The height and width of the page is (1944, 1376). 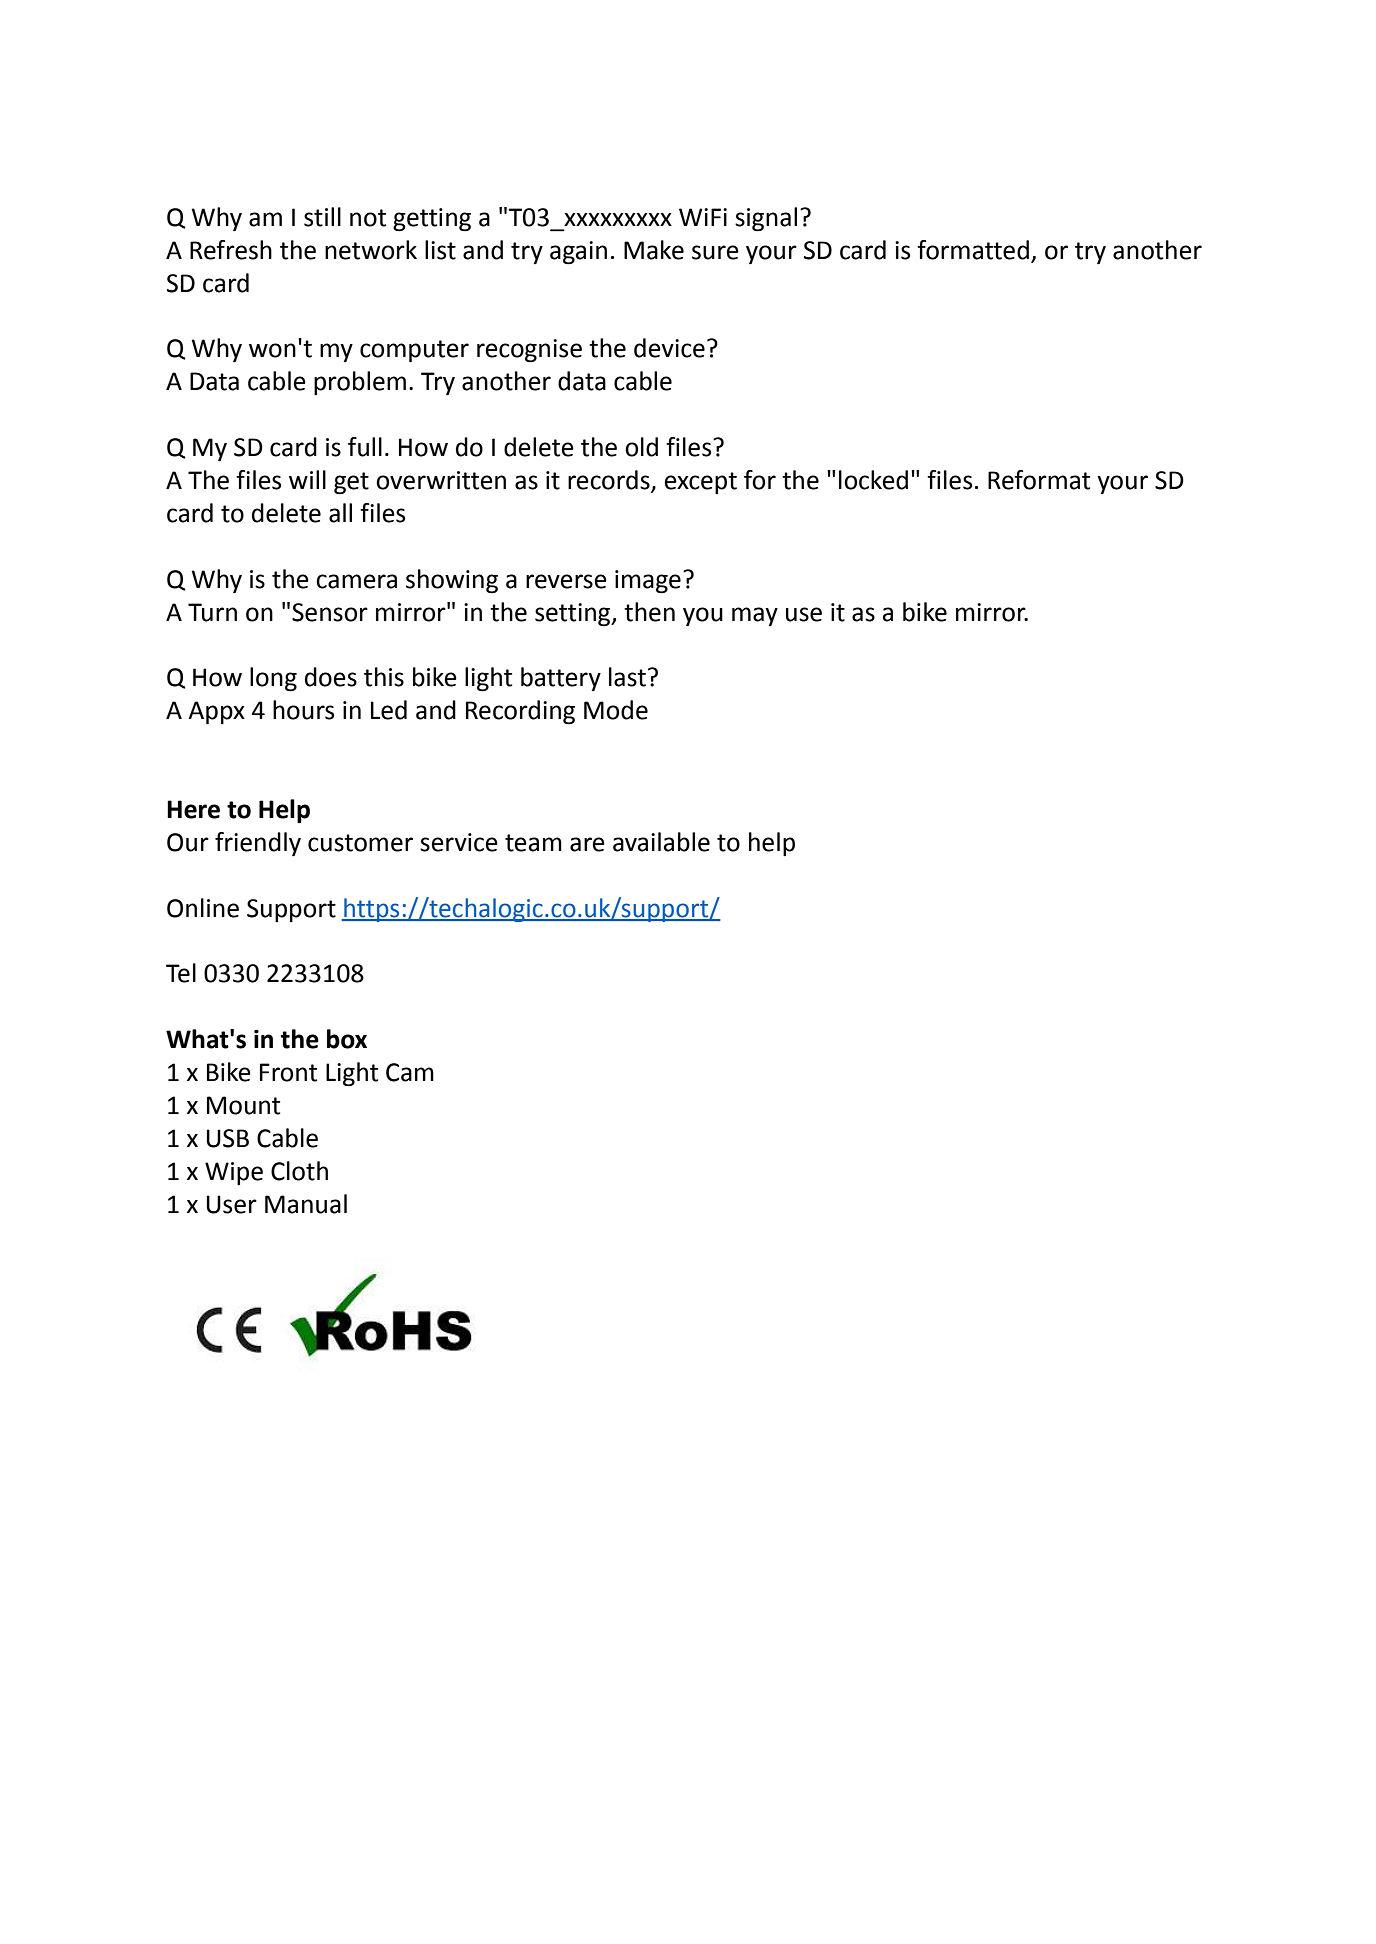 What do you see at coordinates (356, 581) in the page?
I see `camera` at bounding box center [356, 581].
